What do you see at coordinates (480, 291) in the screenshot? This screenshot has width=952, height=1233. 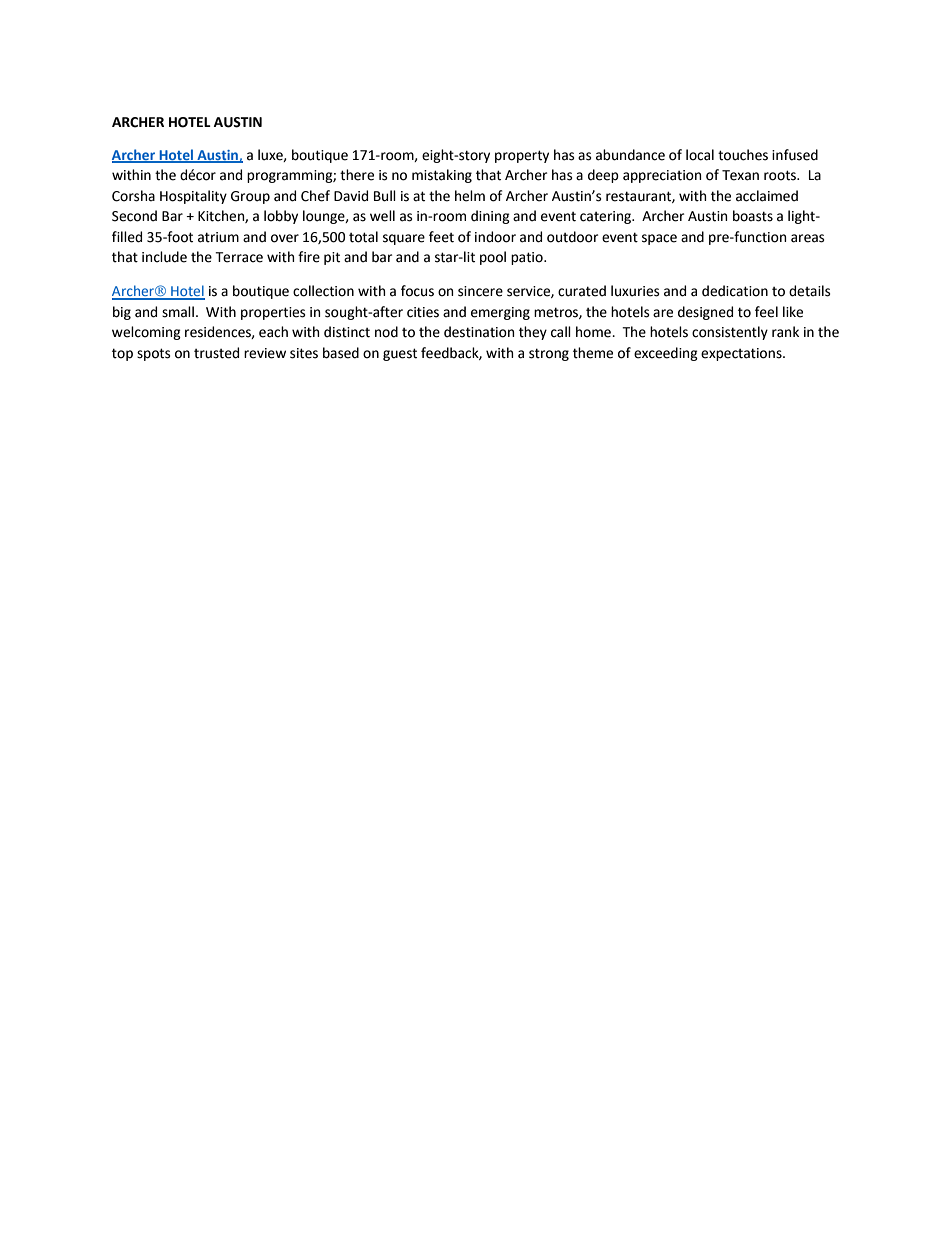 I see `sincere` at bounding box center [480, 291].
